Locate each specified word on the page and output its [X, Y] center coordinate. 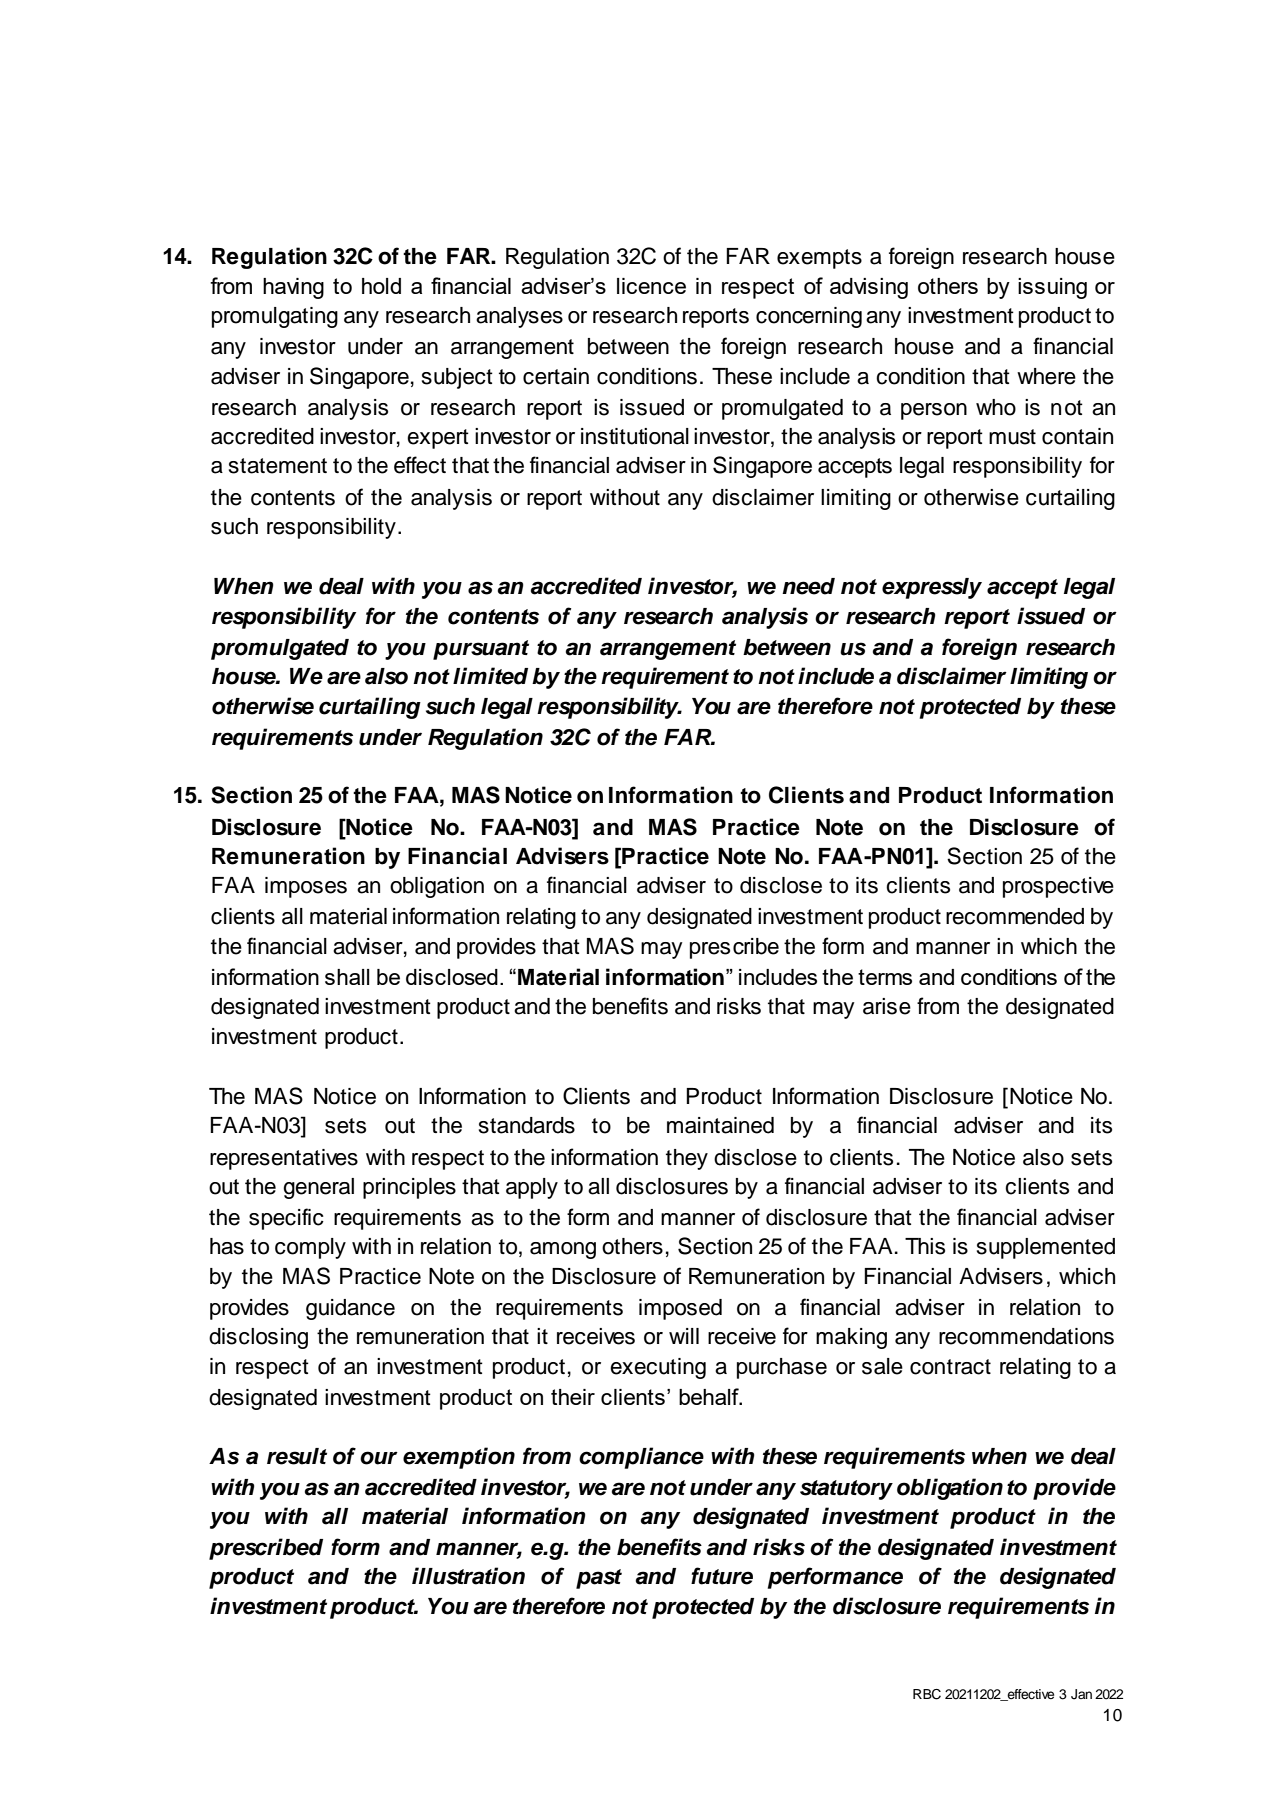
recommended [1015, 916]
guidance [350, 1309]
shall [347, 977]
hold [381, 286]
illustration [468, 1576]
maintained [720, 1125]
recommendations [1026, 1336]
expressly [932, 588]
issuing [1052, 288]
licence [651, 286]
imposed [680, 1309]
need [808, 586]
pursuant [481, 650]
